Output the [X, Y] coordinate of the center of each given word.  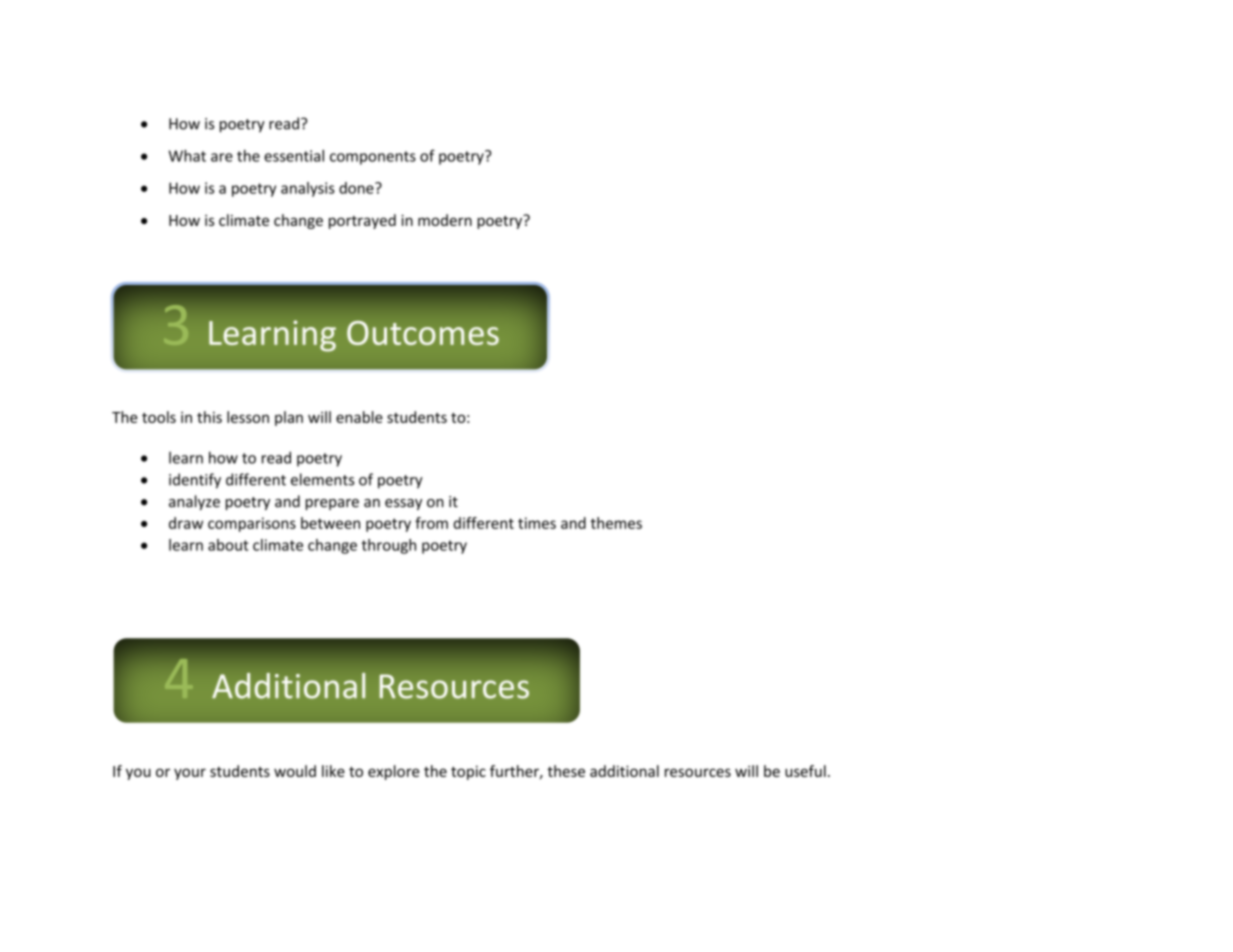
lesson [248, 417]
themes [616, 523]
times [537, 523]
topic [468, 772]
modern [445, 220]
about [228, 545]
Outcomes [423, 333]
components [373, 158]
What [187, 156]
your [190, 774]
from [431, 523]
